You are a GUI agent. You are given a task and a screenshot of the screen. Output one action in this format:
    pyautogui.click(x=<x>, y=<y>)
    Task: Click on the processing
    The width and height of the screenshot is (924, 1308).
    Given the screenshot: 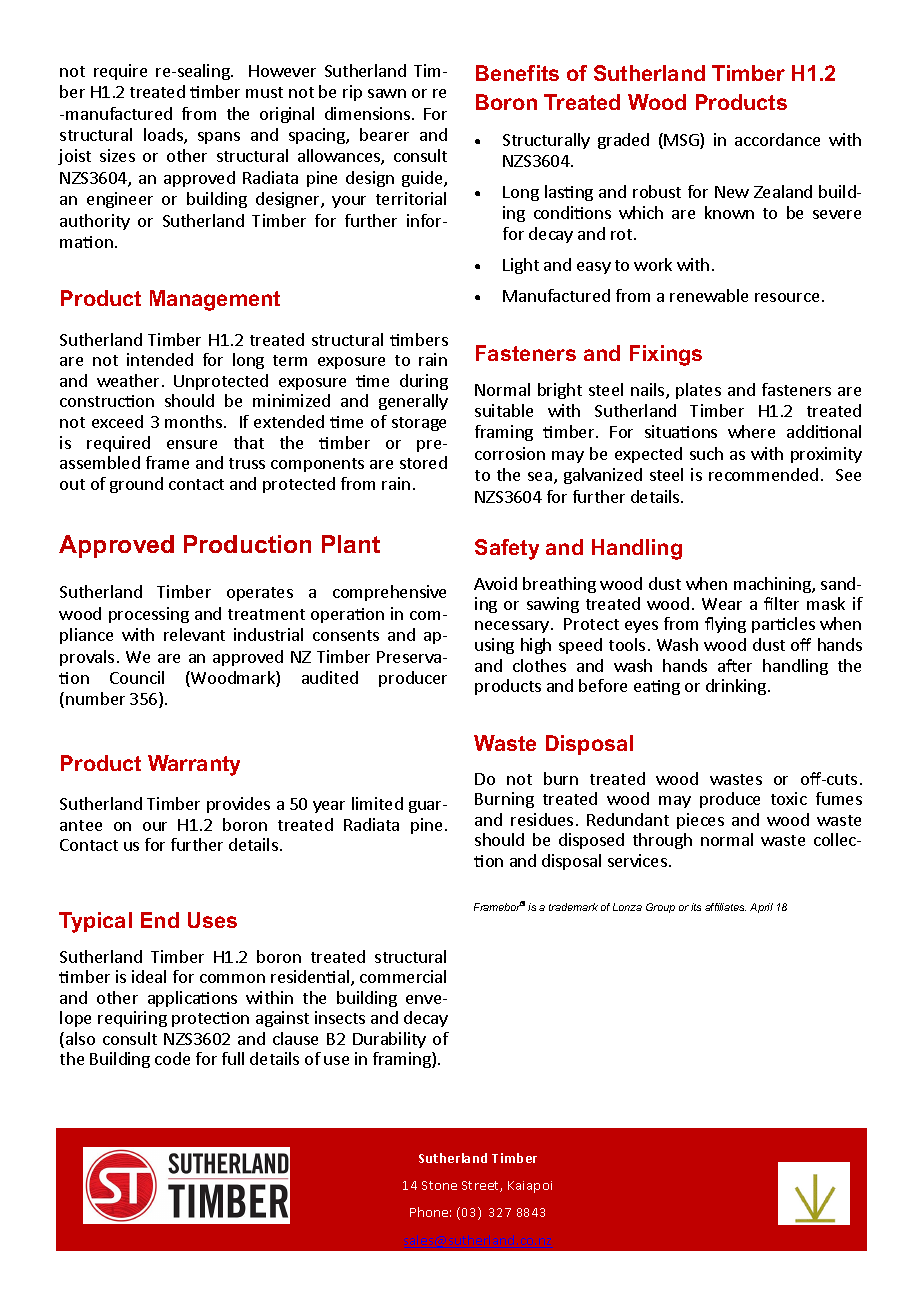 What is the action you would take?
    pyautogui.click(x=149, y=615)
